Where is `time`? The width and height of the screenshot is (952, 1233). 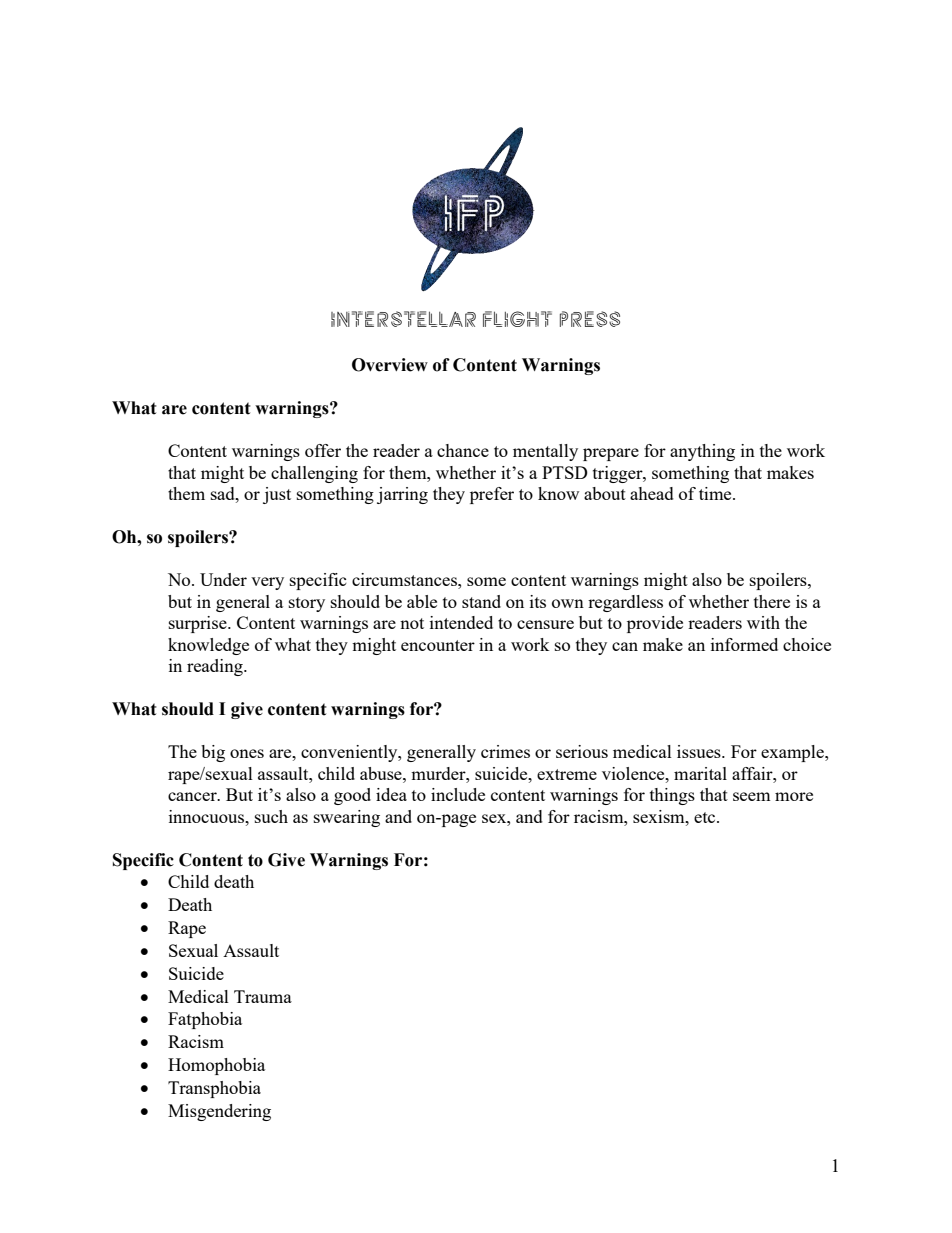 time is located at coordinates (716, 493).
